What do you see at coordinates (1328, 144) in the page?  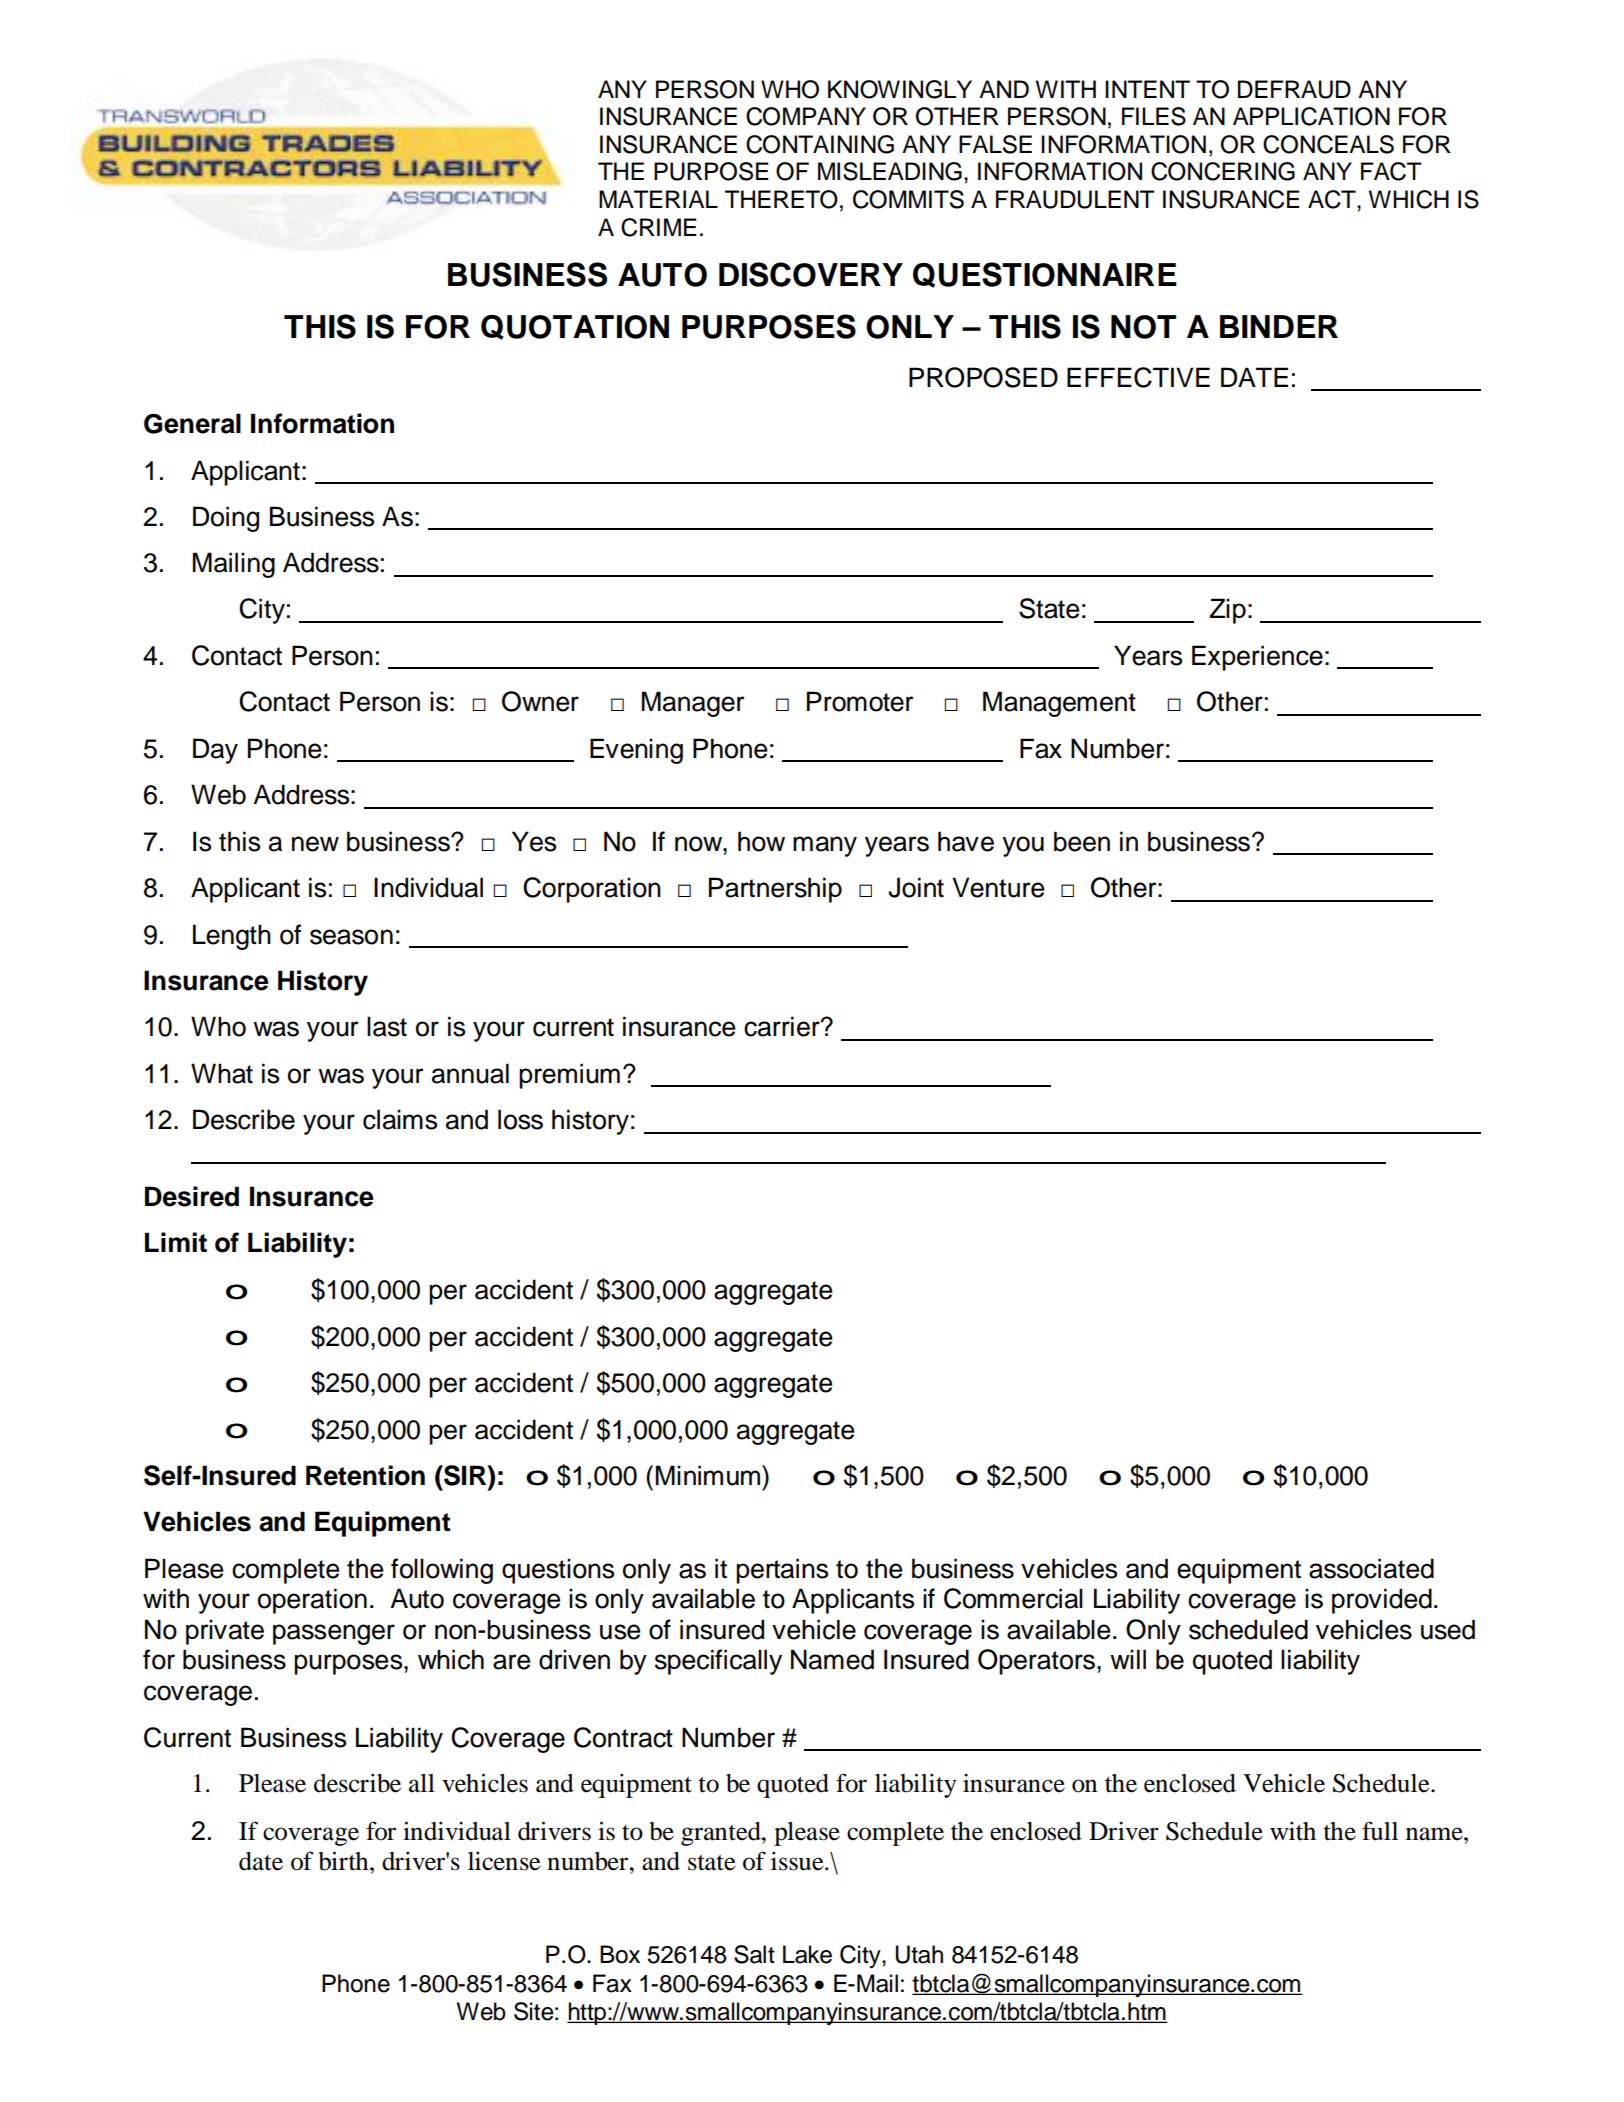 I see `CONCEALS` at bounding box center [1328, 144].
